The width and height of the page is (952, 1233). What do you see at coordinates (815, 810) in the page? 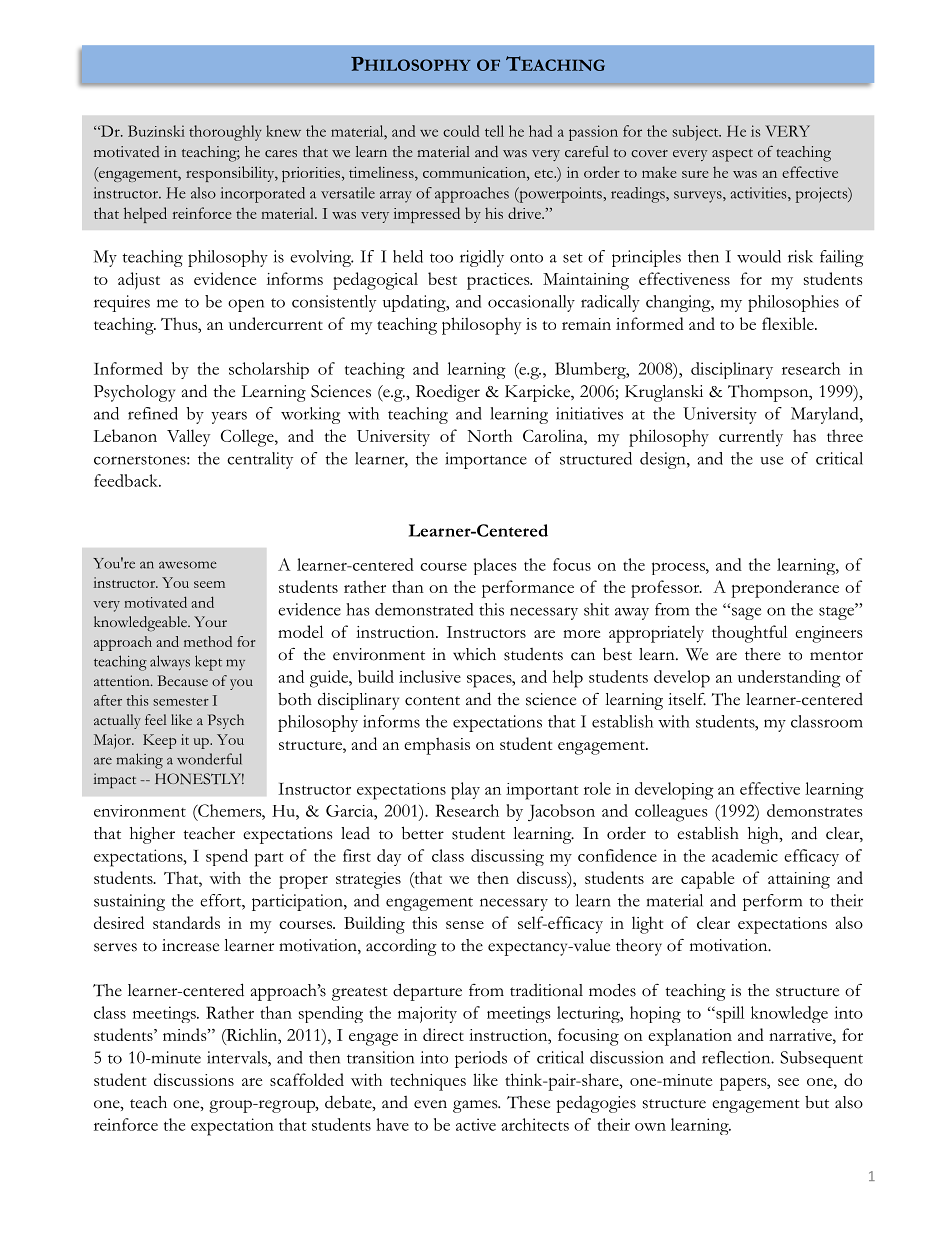
I see `demonstrates` at bounding box center [815, 810].
